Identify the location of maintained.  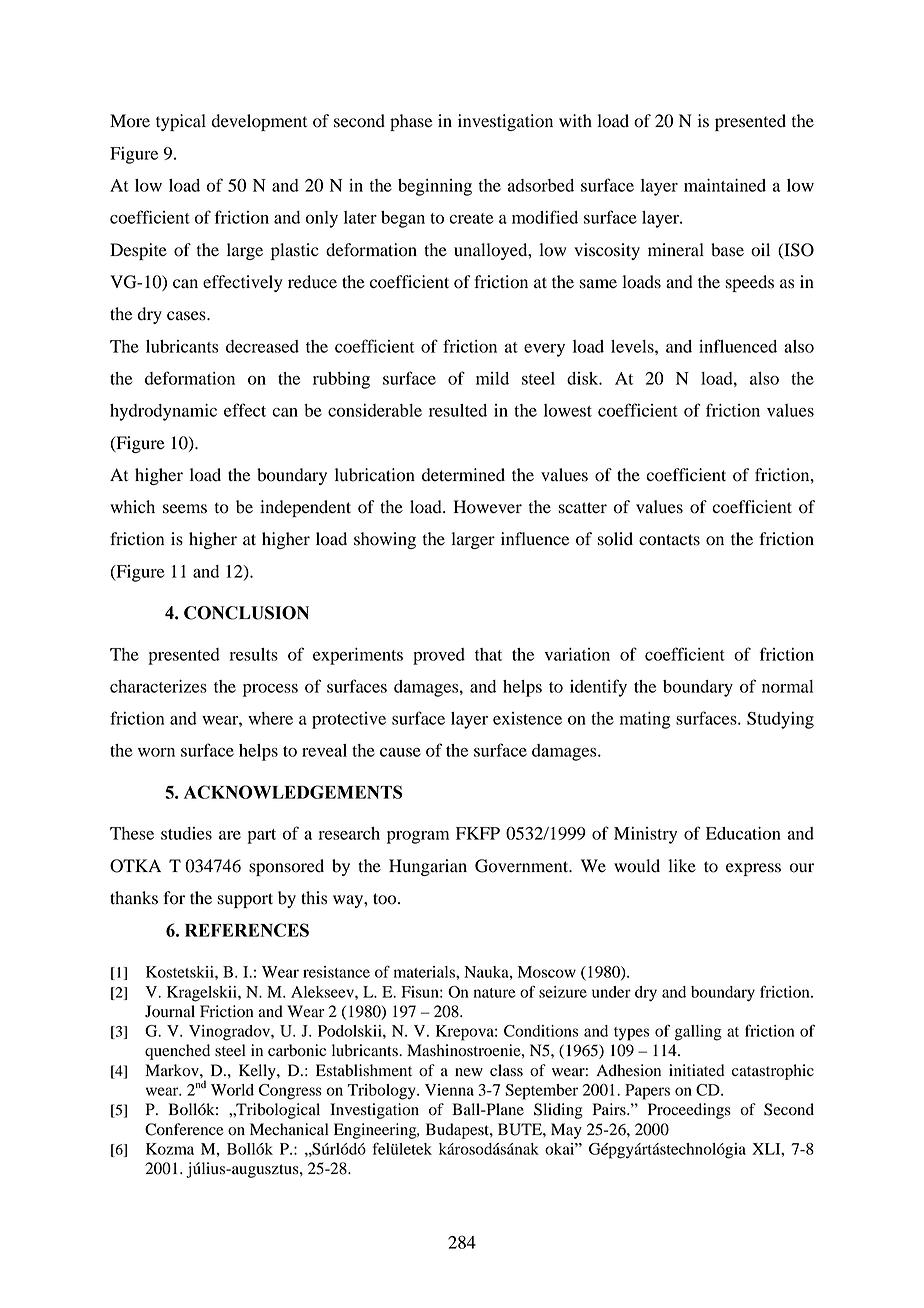
(725, 185).
